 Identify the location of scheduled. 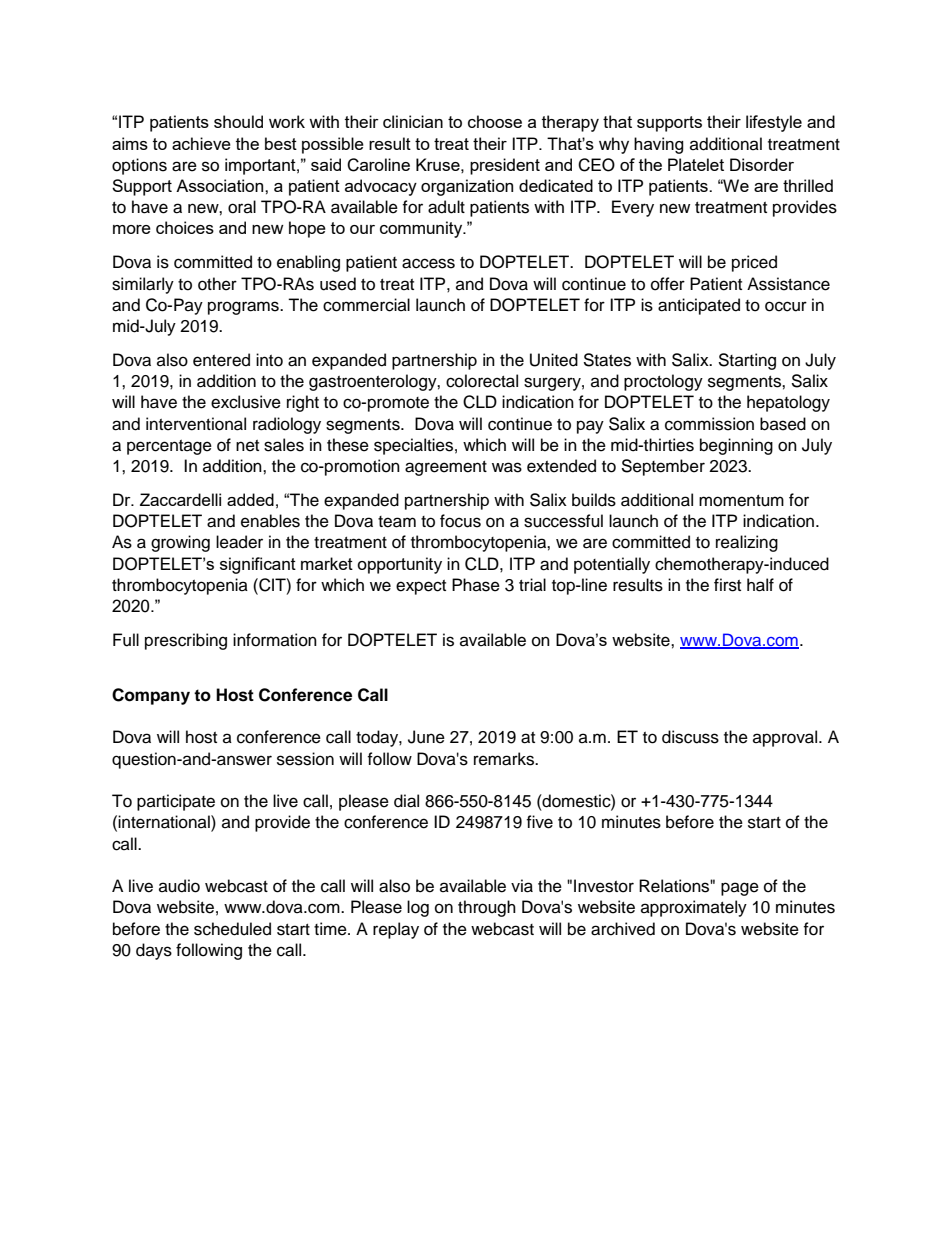
(232, 929).
